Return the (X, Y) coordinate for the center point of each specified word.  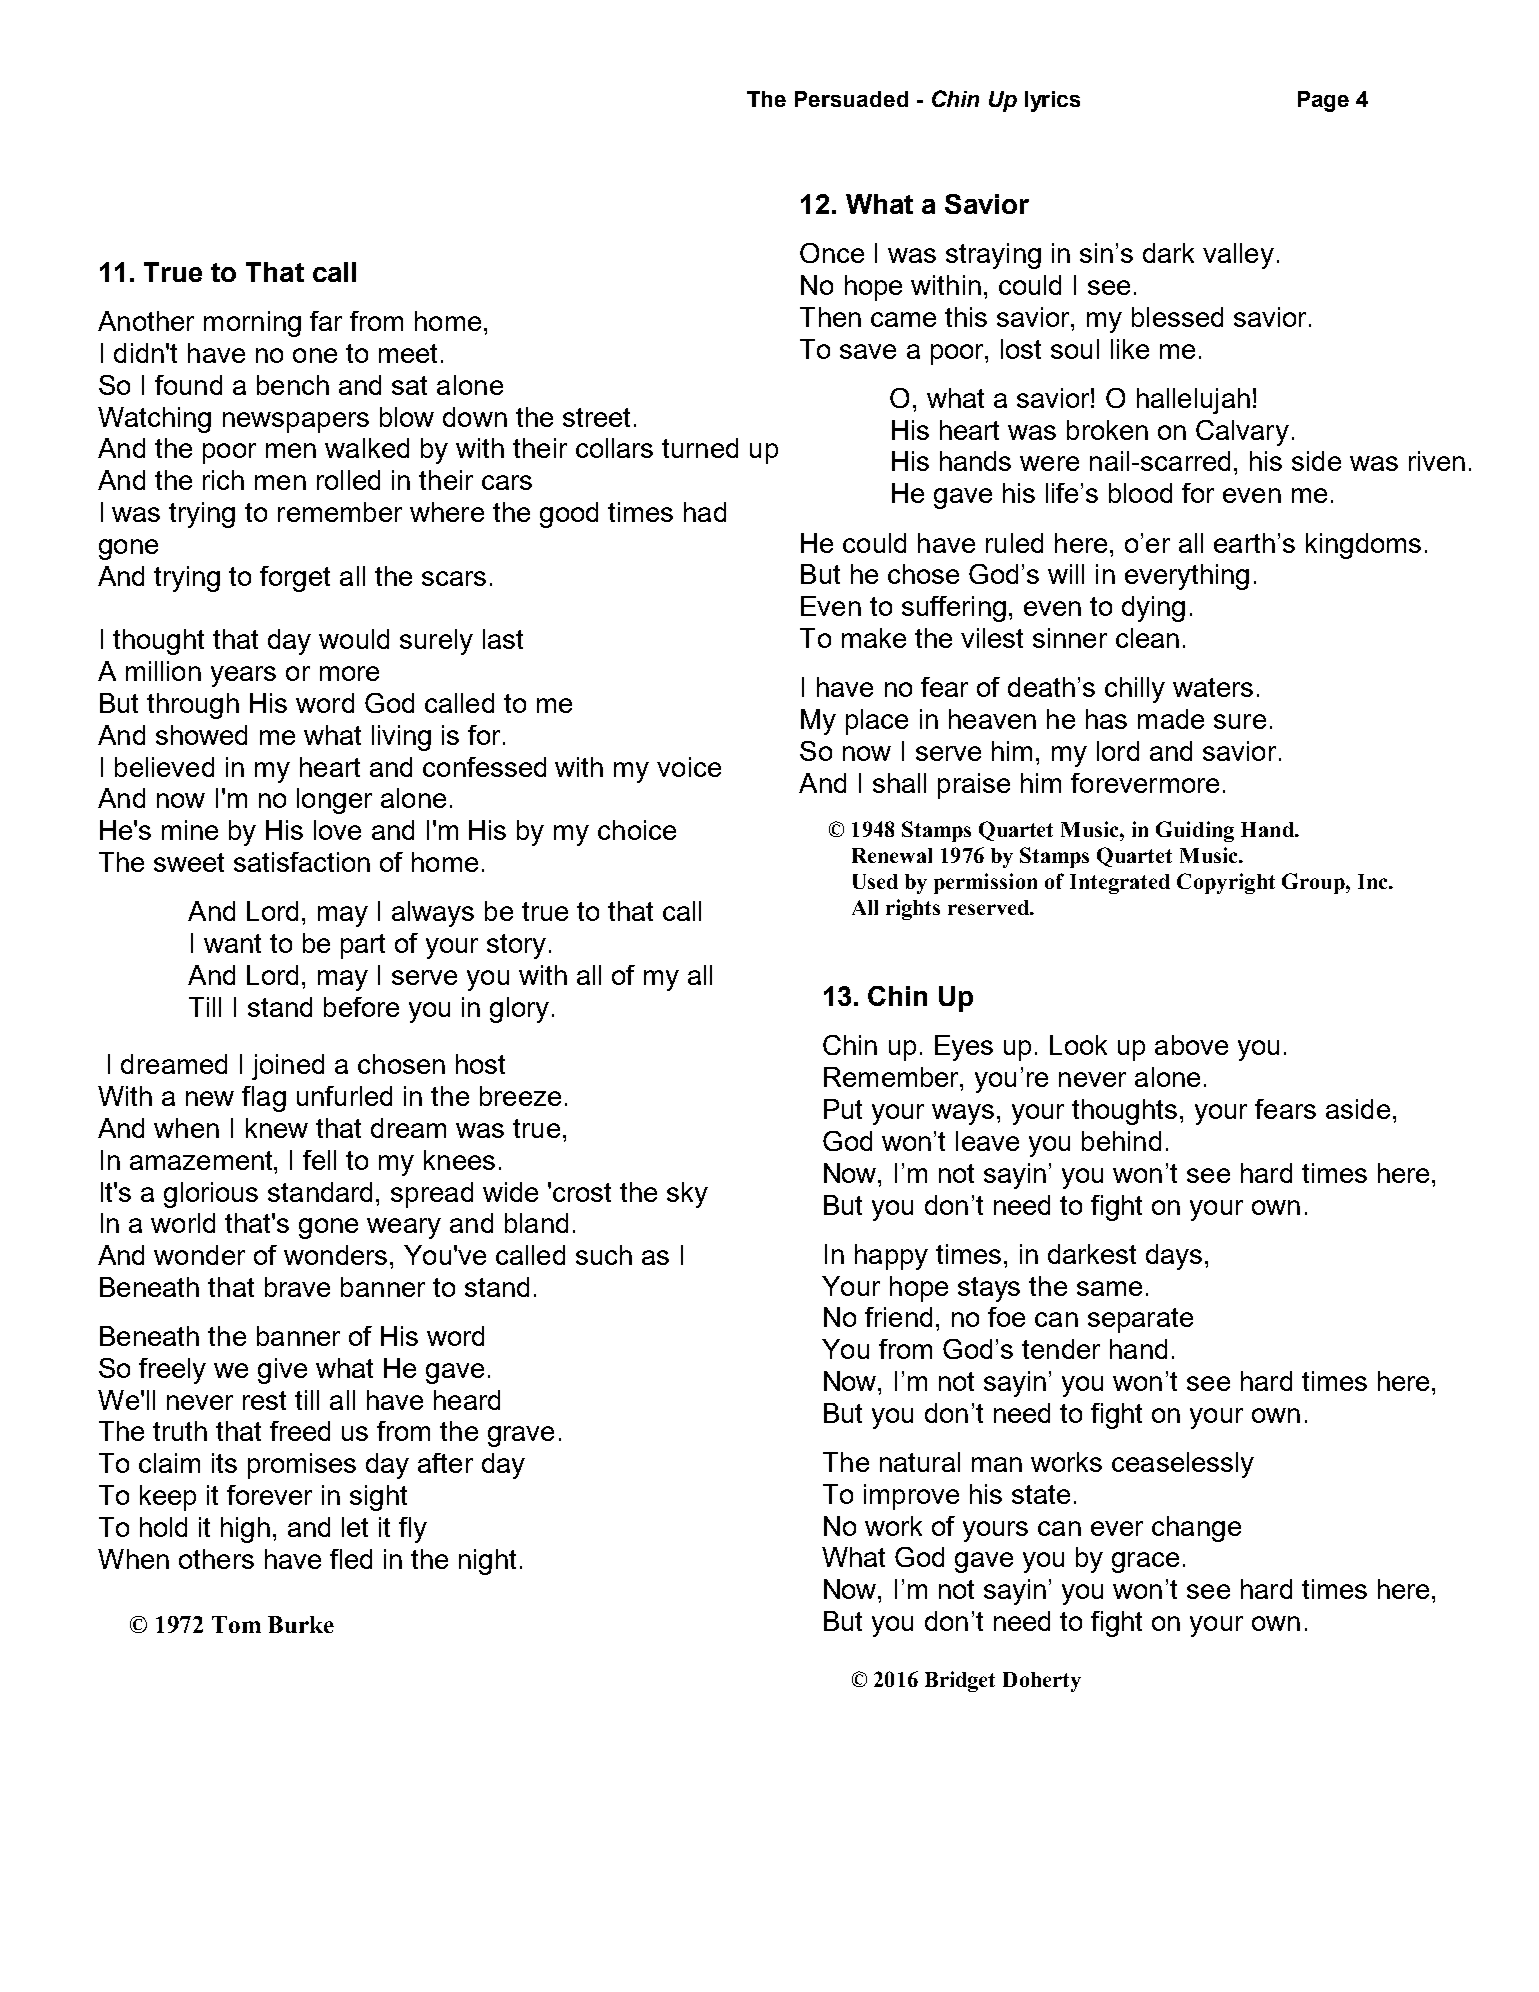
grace (1145, 1562)
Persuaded (851, 99)
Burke (301, 1624)
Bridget (960, 1681)
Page (1323, 101)
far (326, 321)
